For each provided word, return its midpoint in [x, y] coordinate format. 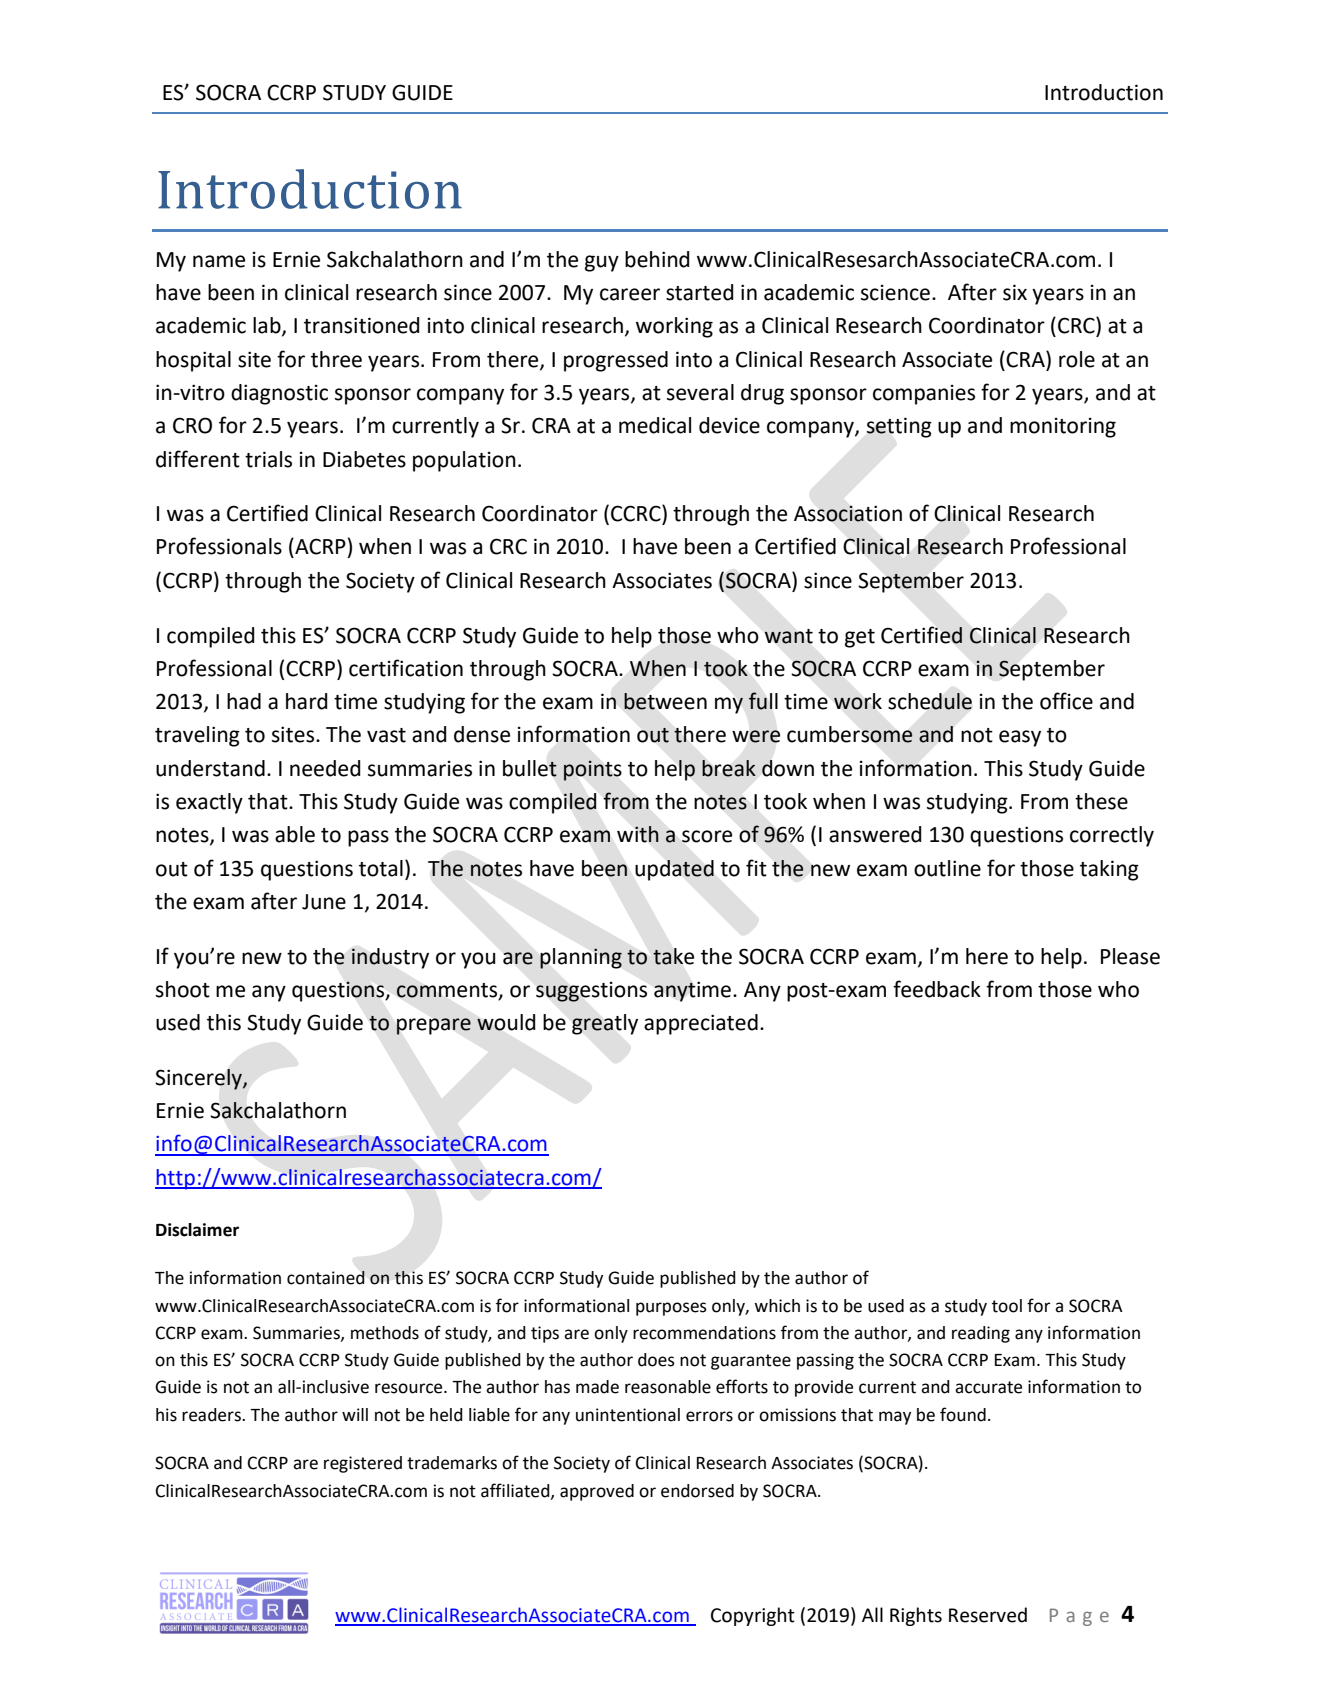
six [1015, 292]
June [324, 902]
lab [268, 326]
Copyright [753, 1616]
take [673, 956]
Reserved [988, 1615]
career [630, 294]
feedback [937, 989]
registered [363, 1464]
